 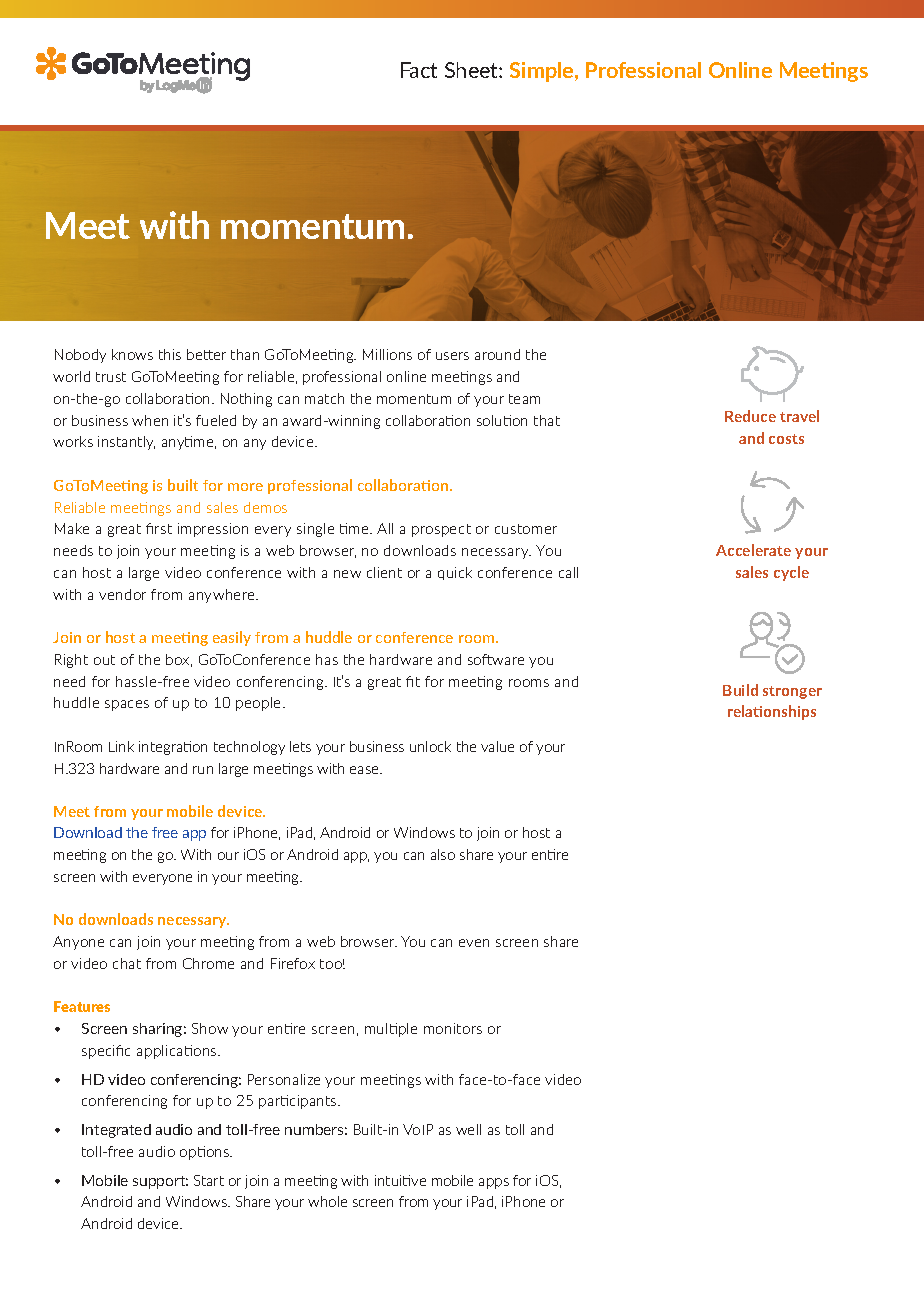 I want to click on run, so click(x=203, y=770).
